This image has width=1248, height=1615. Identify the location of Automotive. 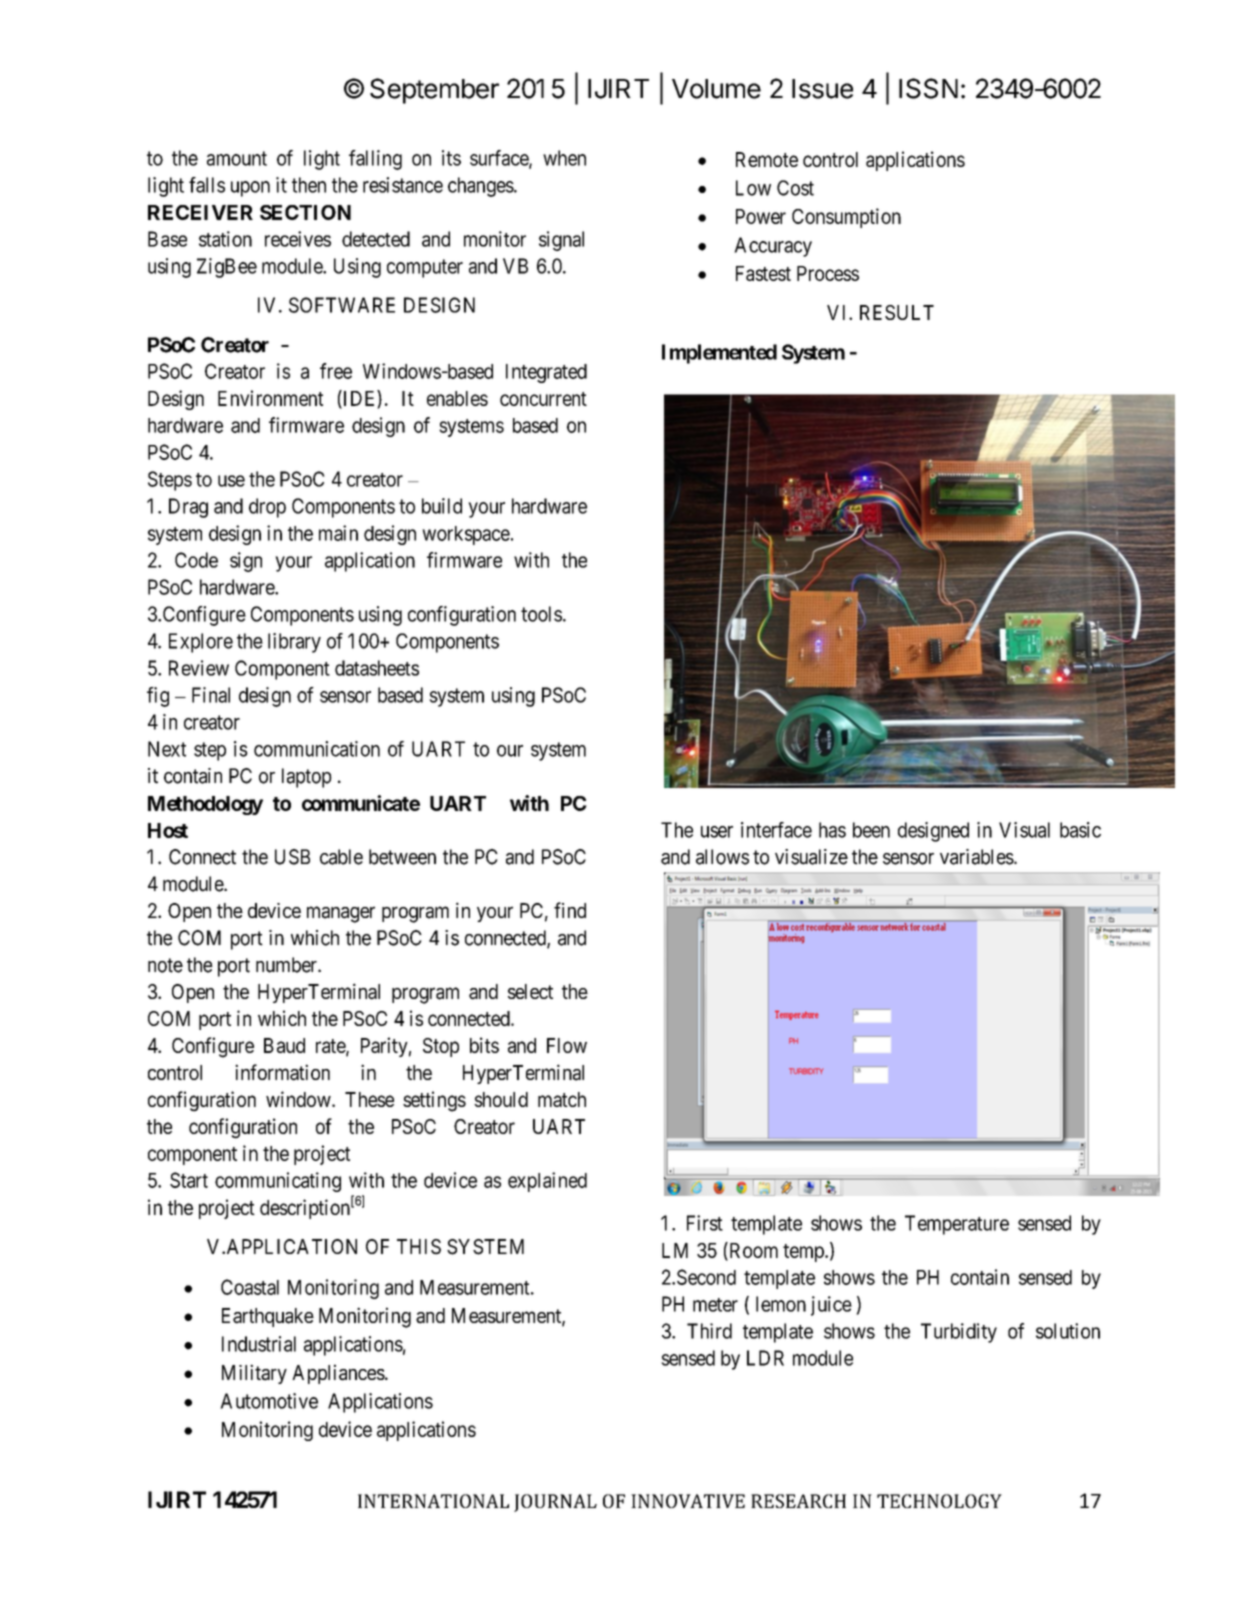
(269, 1401).
